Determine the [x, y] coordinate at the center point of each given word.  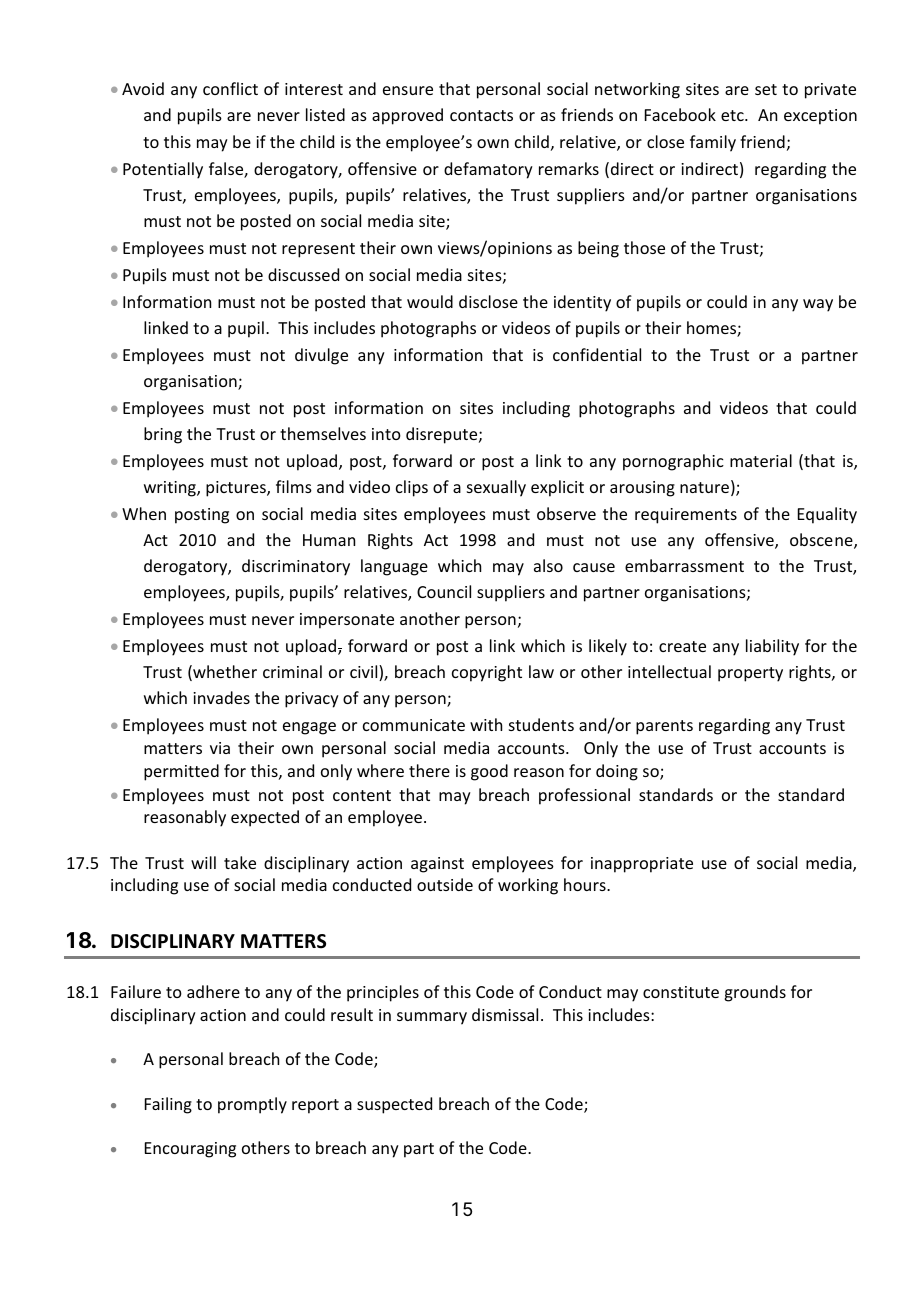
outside [445, 884]
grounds [755, 993]
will [203, 862]
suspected [394, 1105]
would [430, 301]
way [818, 305]
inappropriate [642, 865]
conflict [230, 88]
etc [733, 115]
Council [444, 591]
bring [163, 435]
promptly [252, 1105]
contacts [481, 115]
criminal [292, 671]
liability [772, 647]
